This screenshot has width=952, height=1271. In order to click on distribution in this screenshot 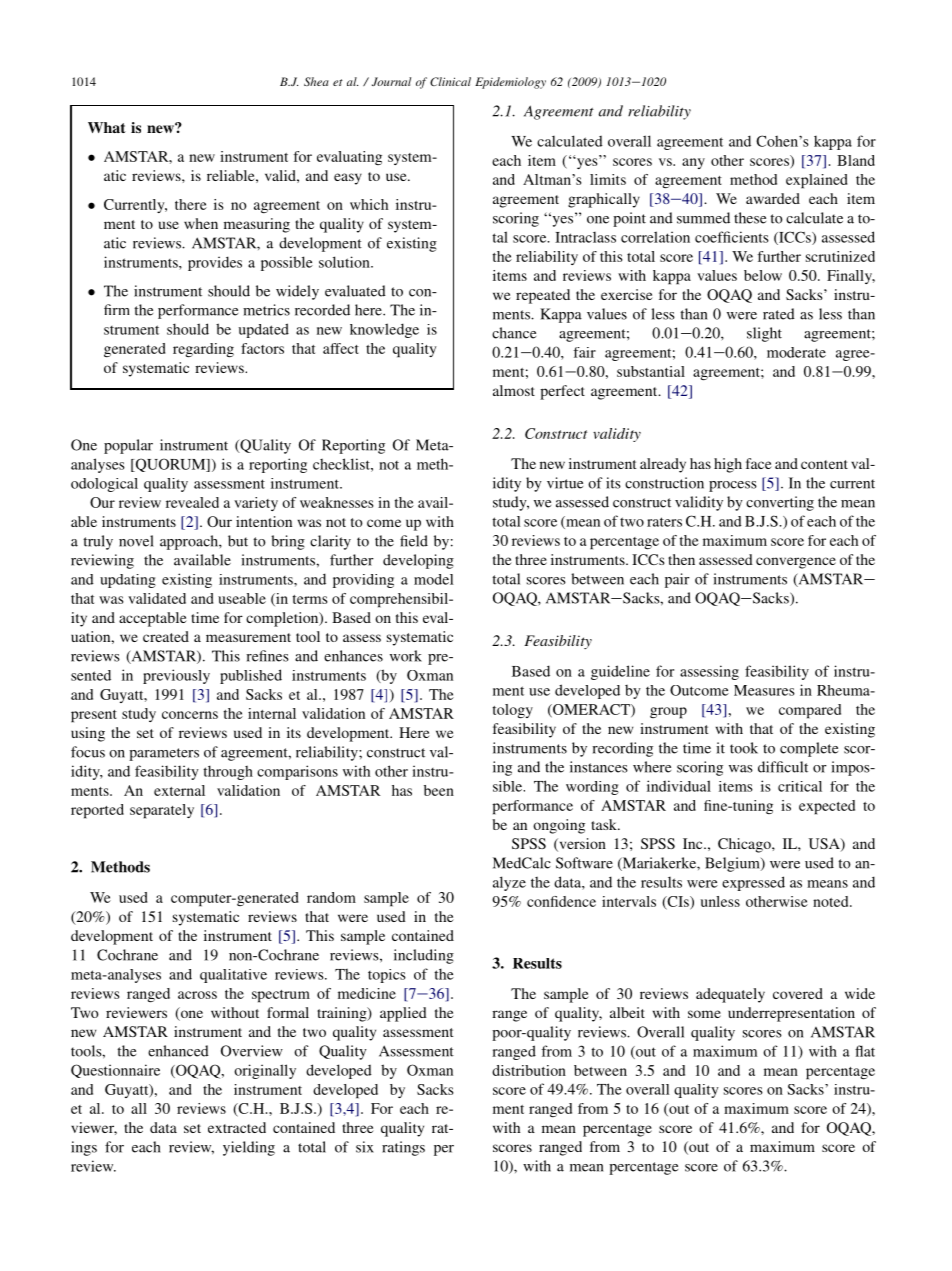, I will do `click(529, 1070)`.
